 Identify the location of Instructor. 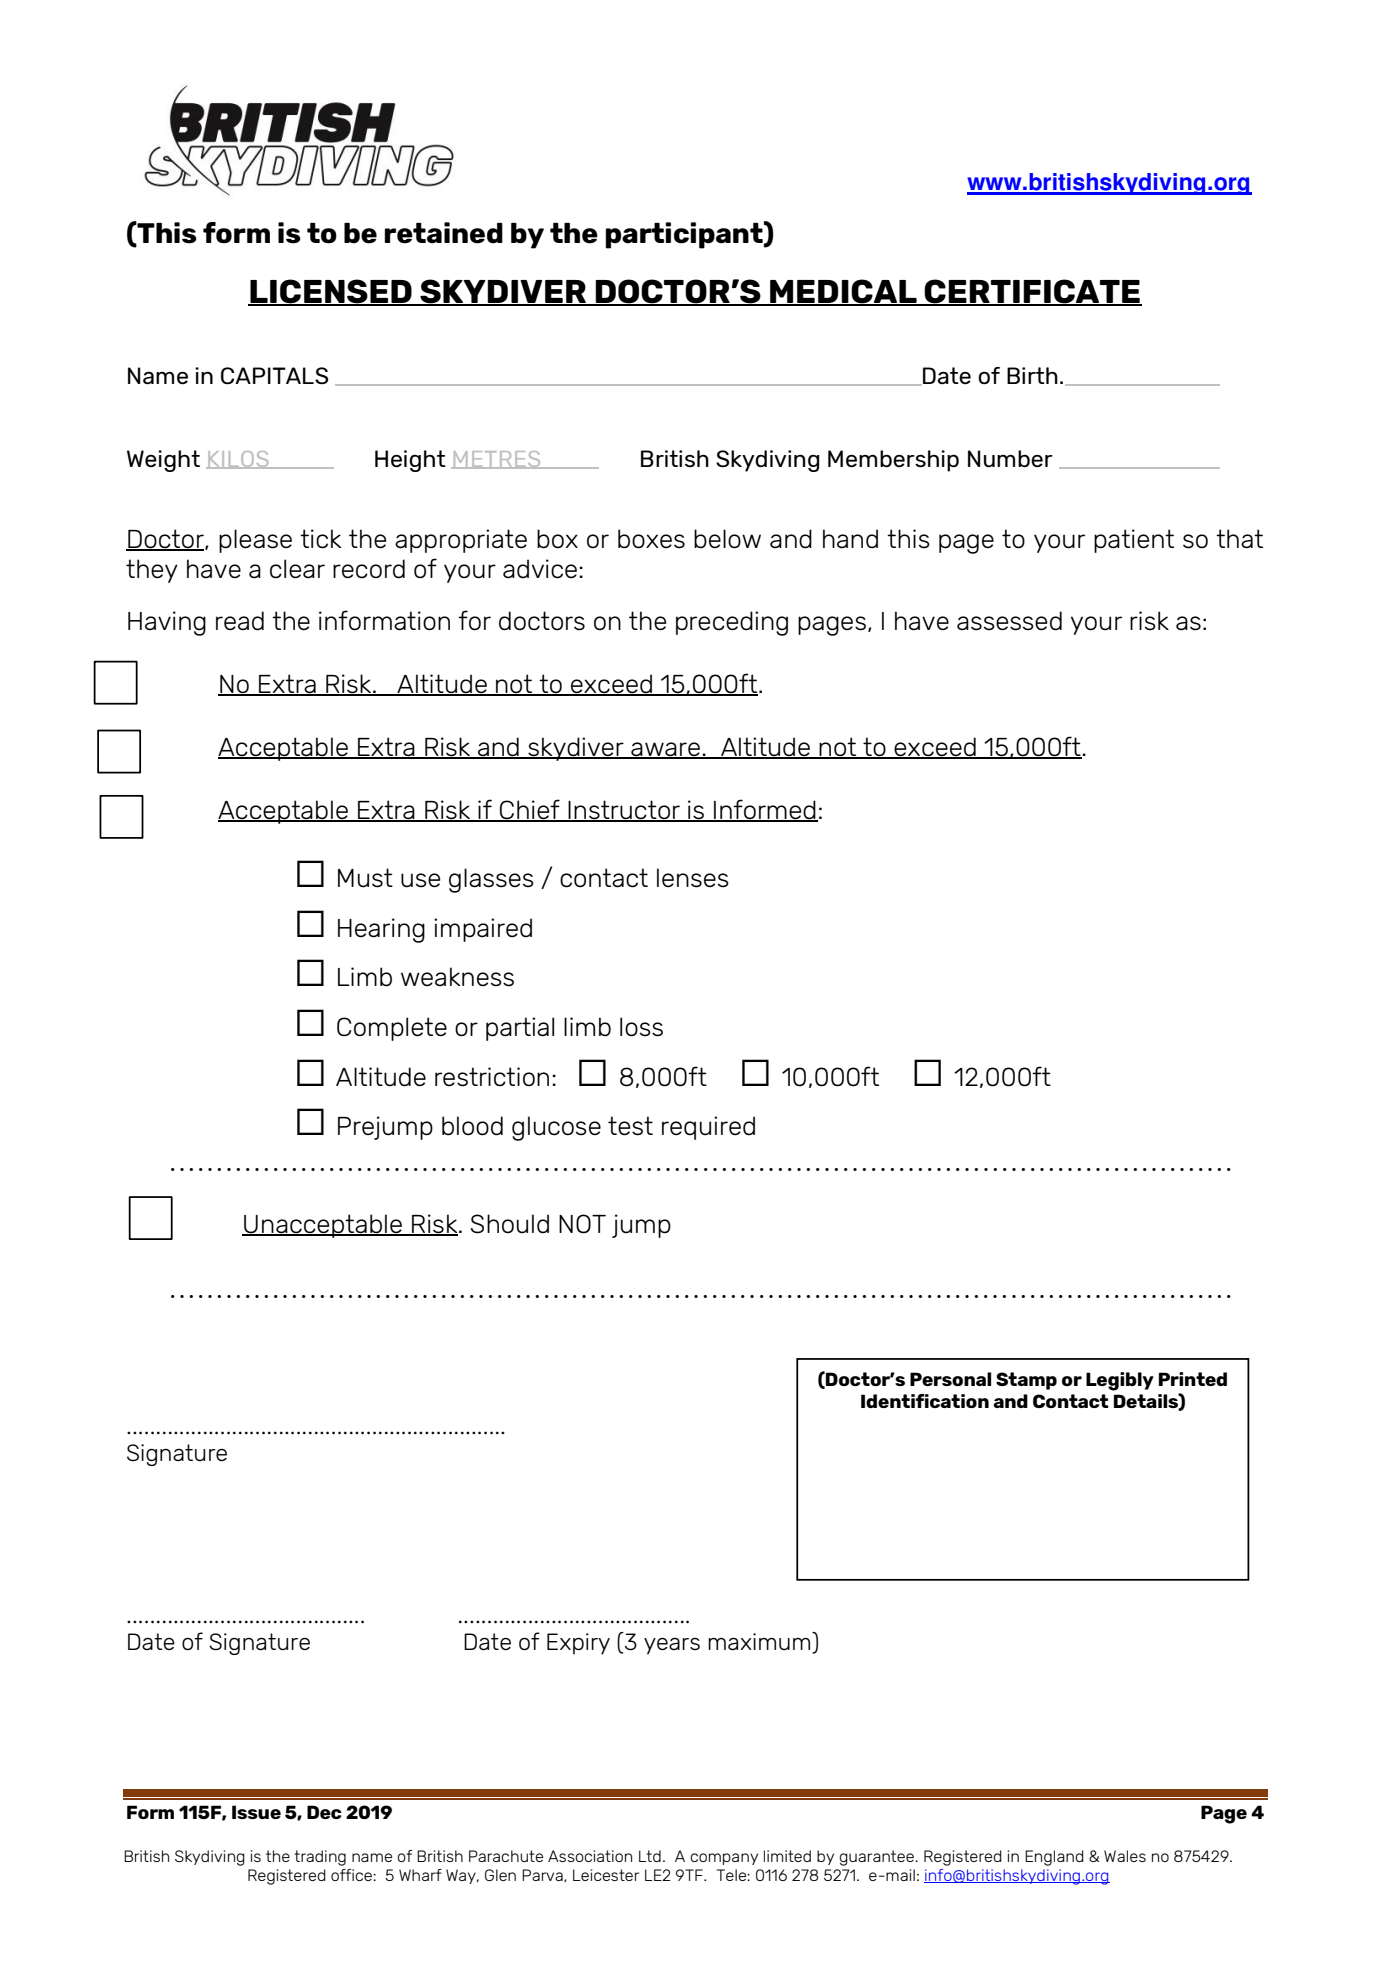
(624, 810).
